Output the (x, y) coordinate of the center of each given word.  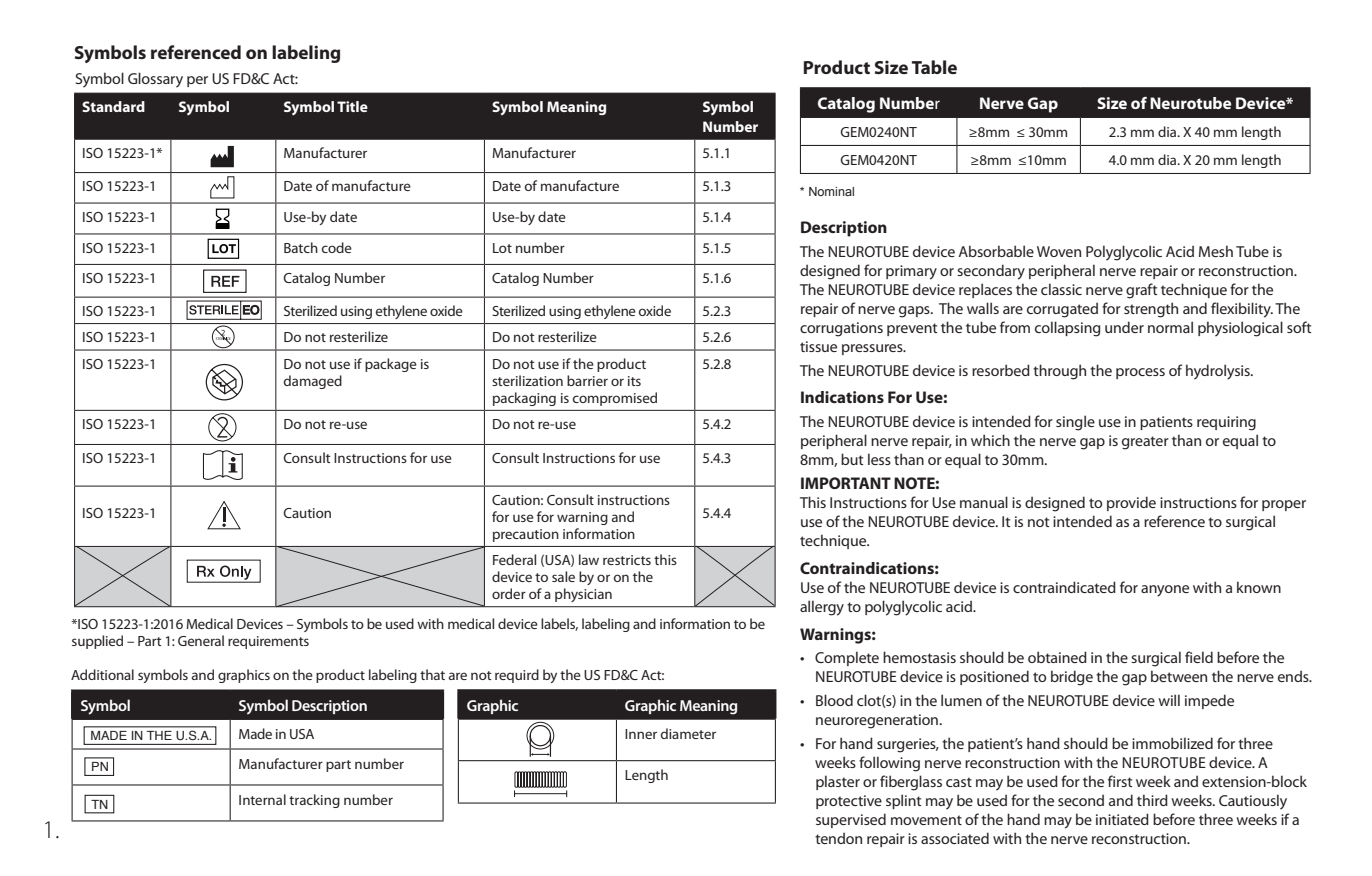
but (852, 459)
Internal (262, 799)
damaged (313, 382)
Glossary (155, 80)
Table (934, 67)
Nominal (831, 191)
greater (1145, 443)
